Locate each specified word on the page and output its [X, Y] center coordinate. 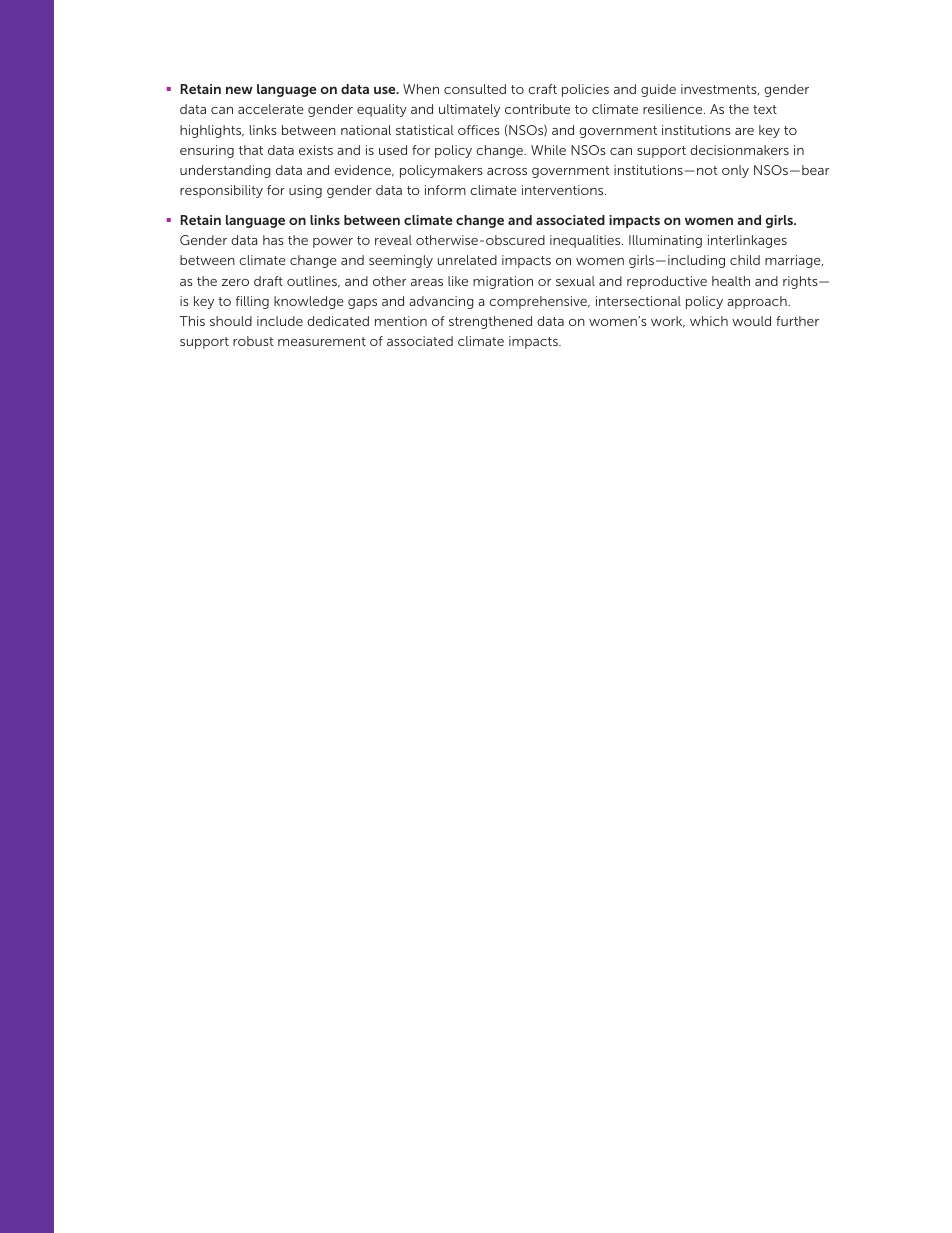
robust [253, 341]
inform [445, 190]
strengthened [490, 322]
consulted [475, 89]
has [273, 240]
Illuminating [665, 241]
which [709, 321]
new [239, 90]
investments [720, 89]
